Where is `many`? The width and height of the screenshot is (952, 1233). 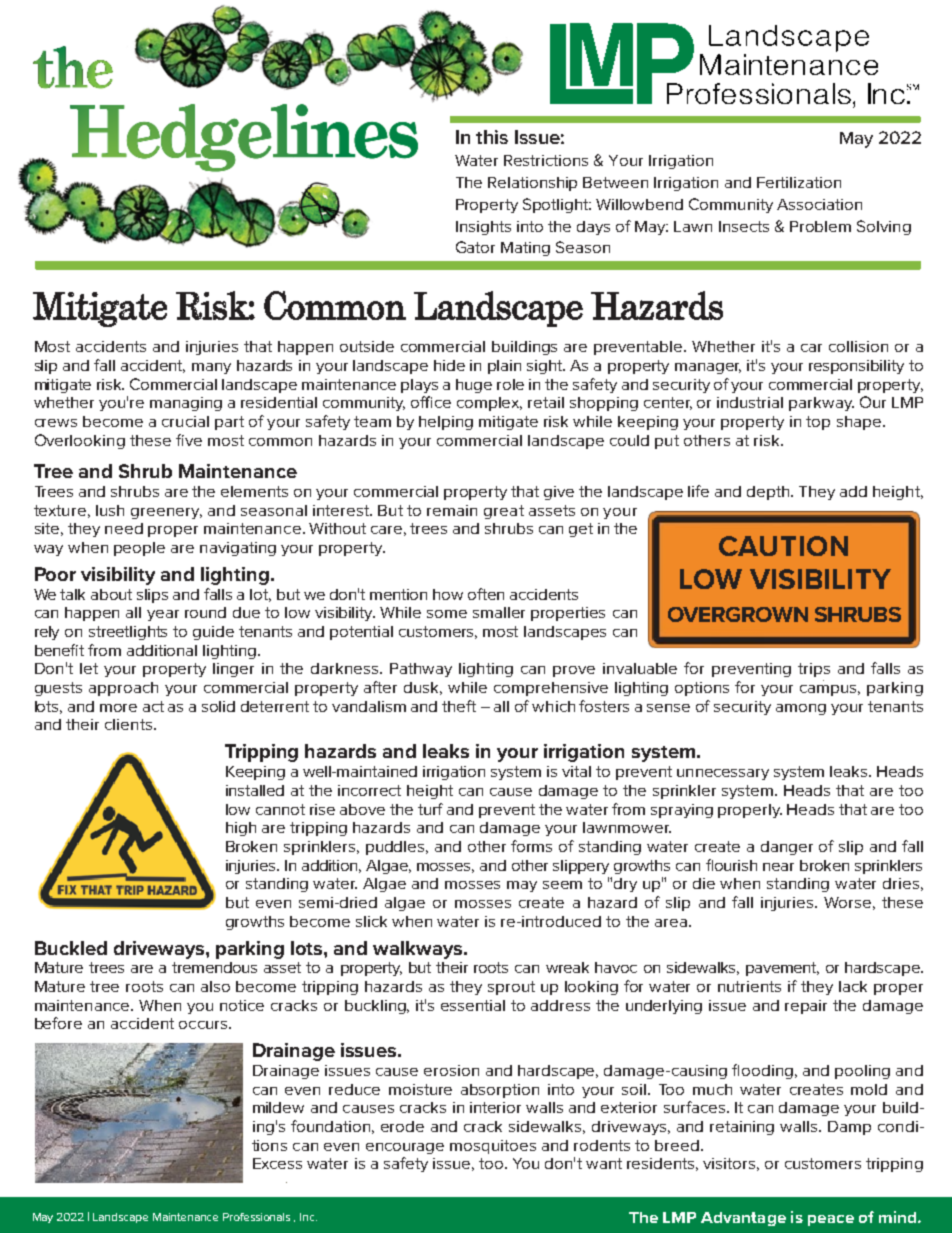
many is located at coordinates (211, 368).
